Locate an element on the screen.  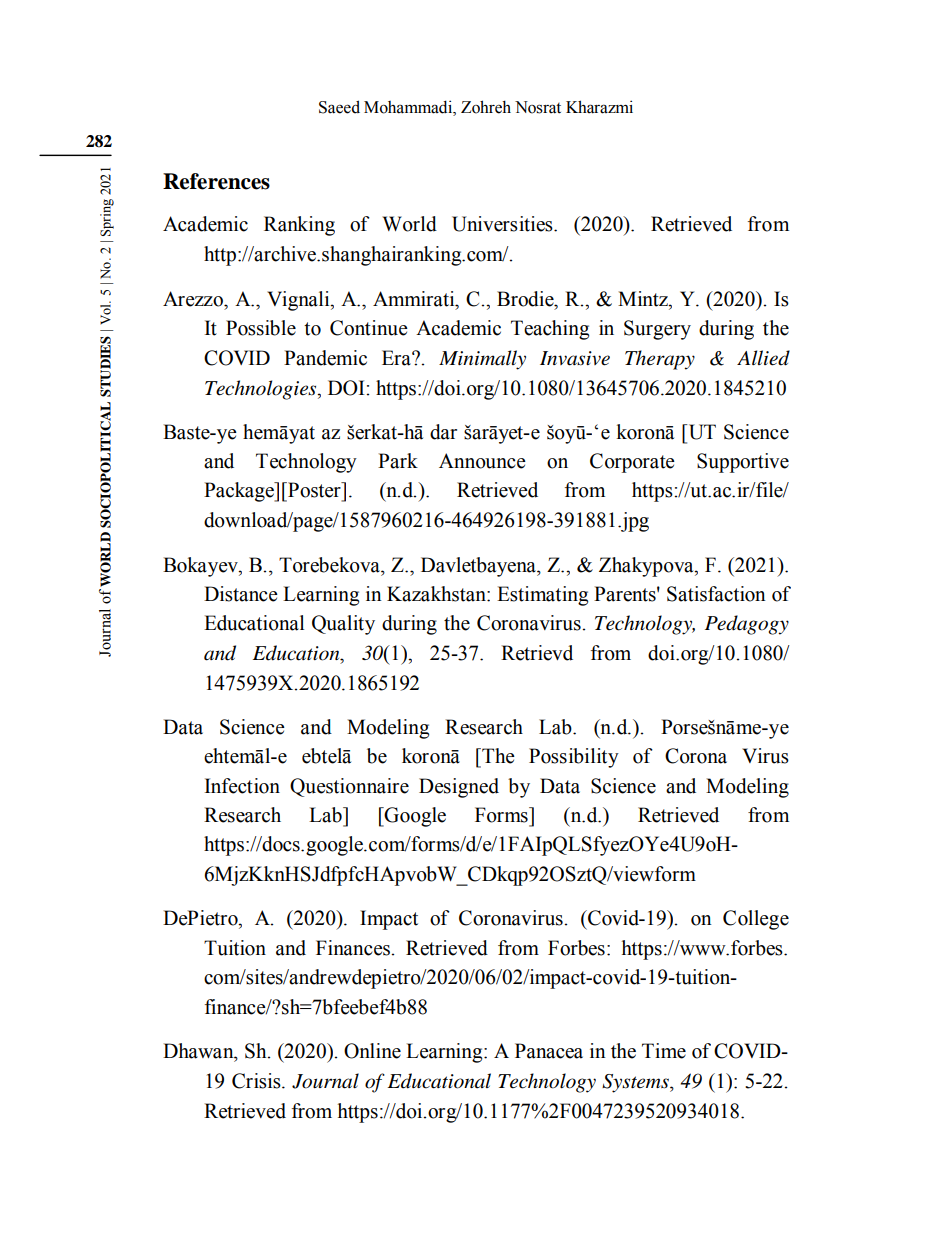
Online is located at coordinates (372, 1051).
